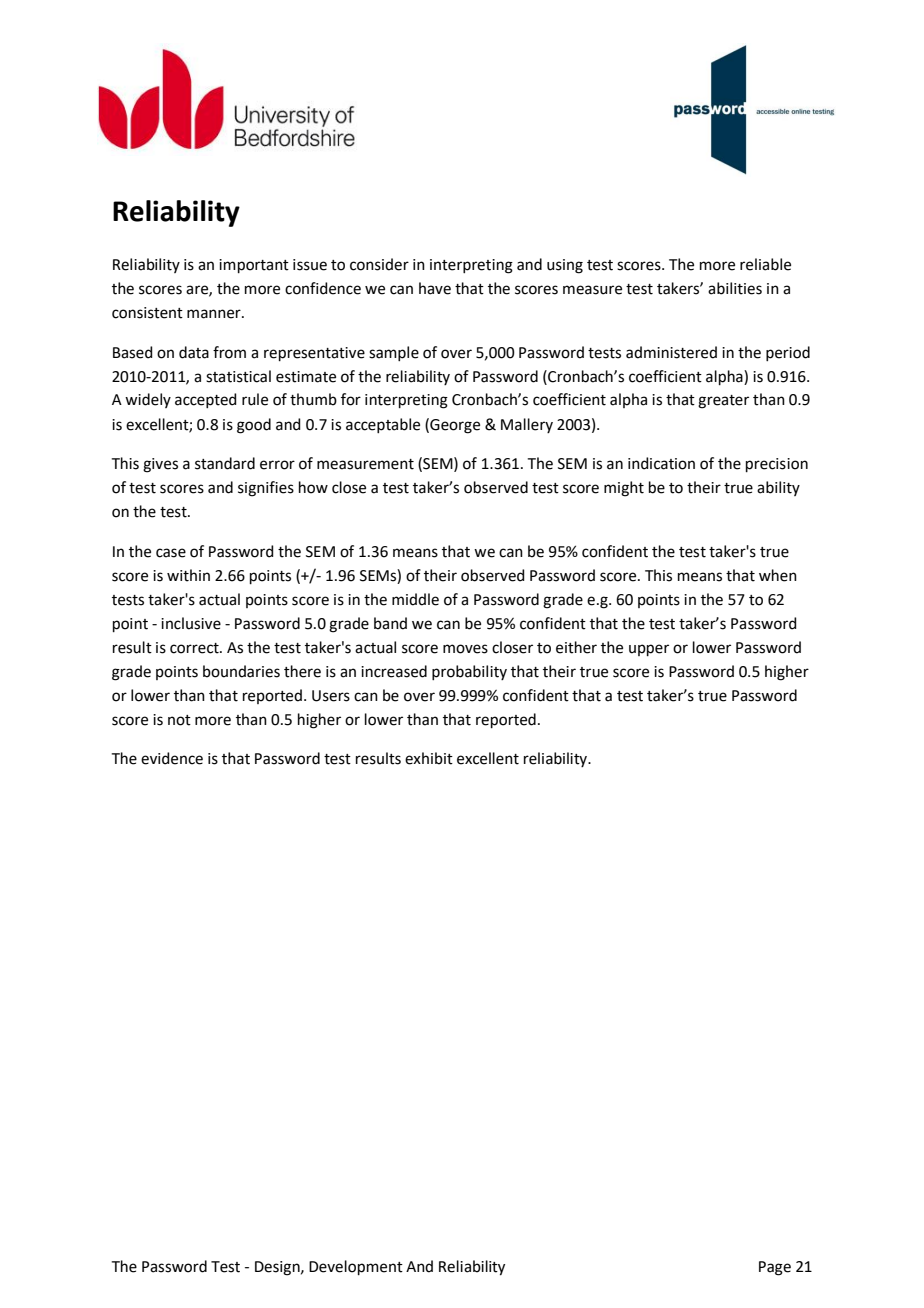  What do you see at coordinates (435, 288) in the document?
I see `have` at bounding box center [435, 288].
